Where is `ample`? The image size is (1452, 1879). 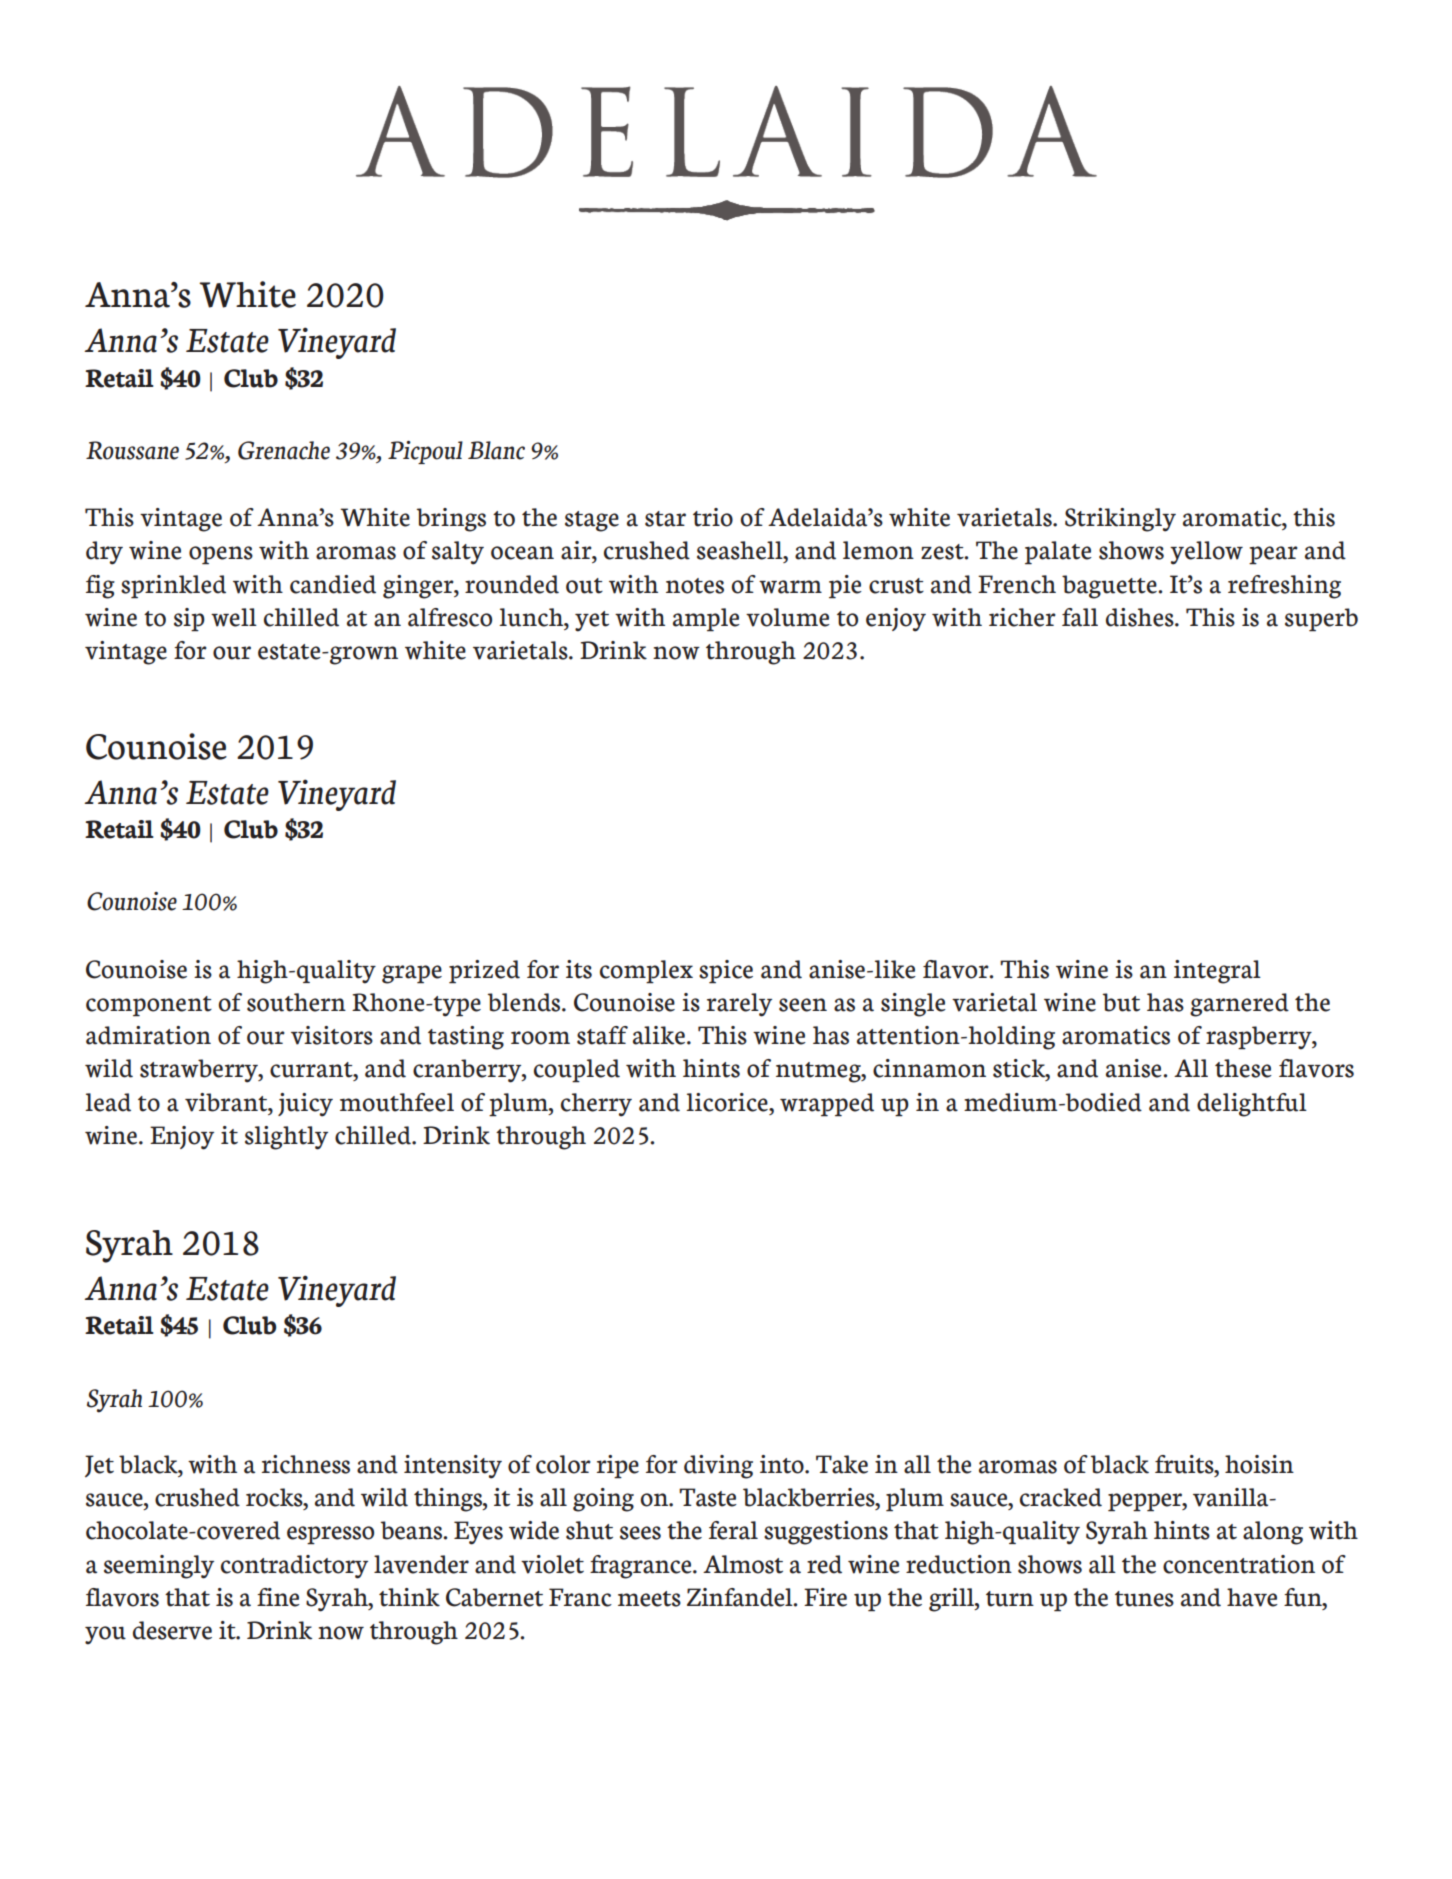
ample is located at coordinates (706, 620).
